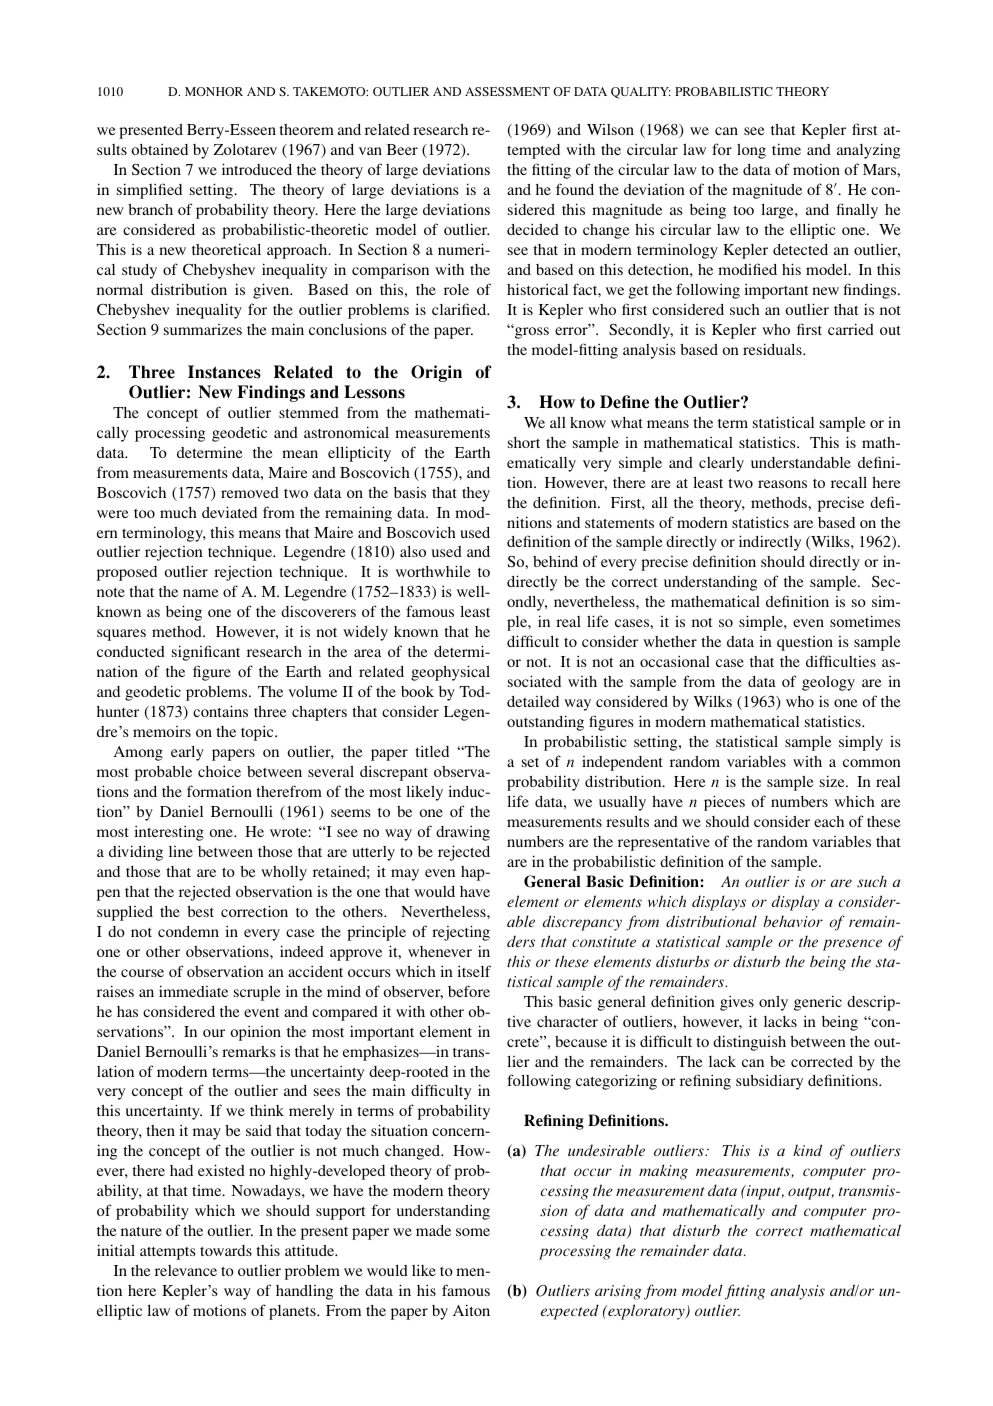  What do you see at coordinates (257, 169) in the image?
I see `introduced` at bounding box center [257, 169].
